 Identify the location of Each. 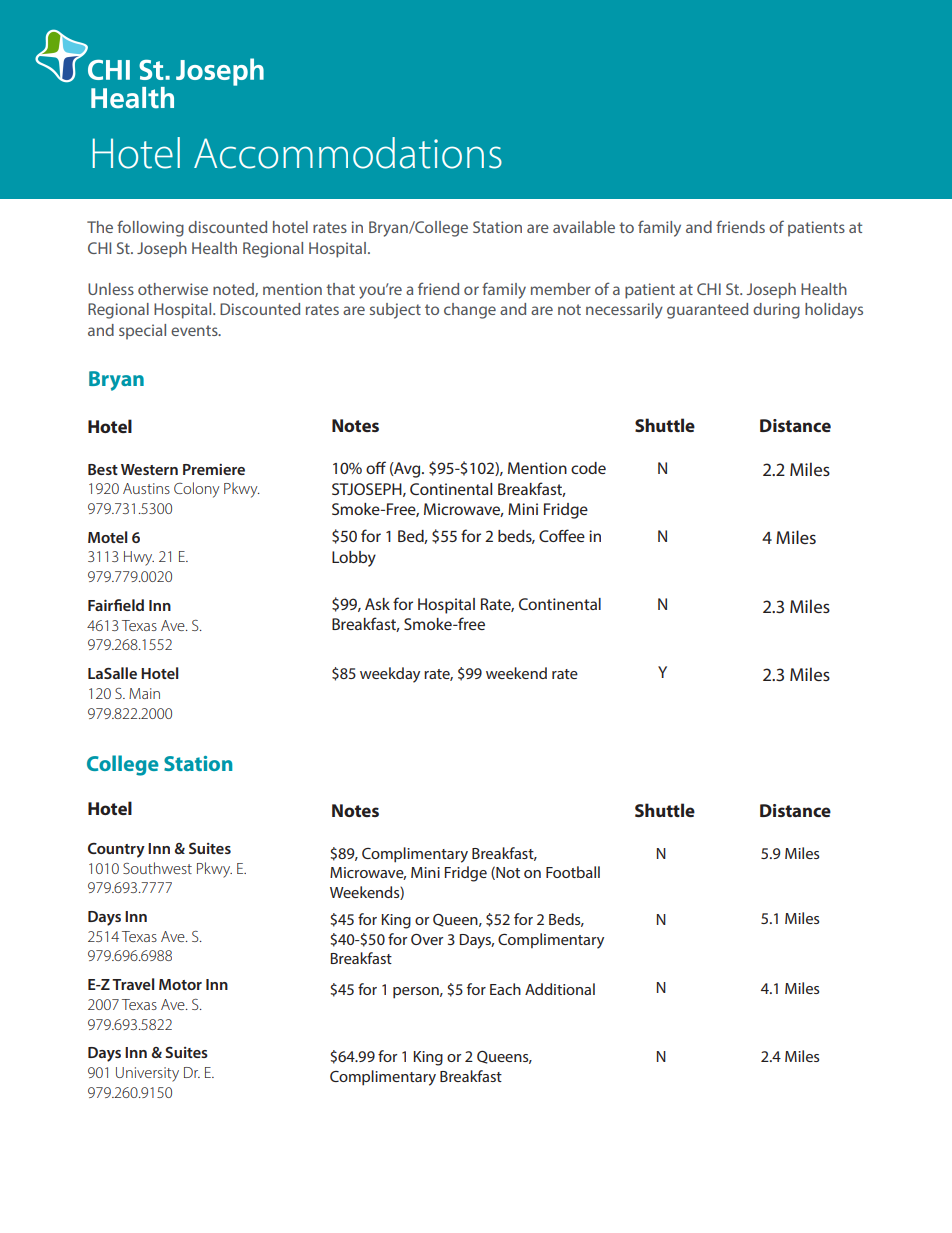
(505, 989).
